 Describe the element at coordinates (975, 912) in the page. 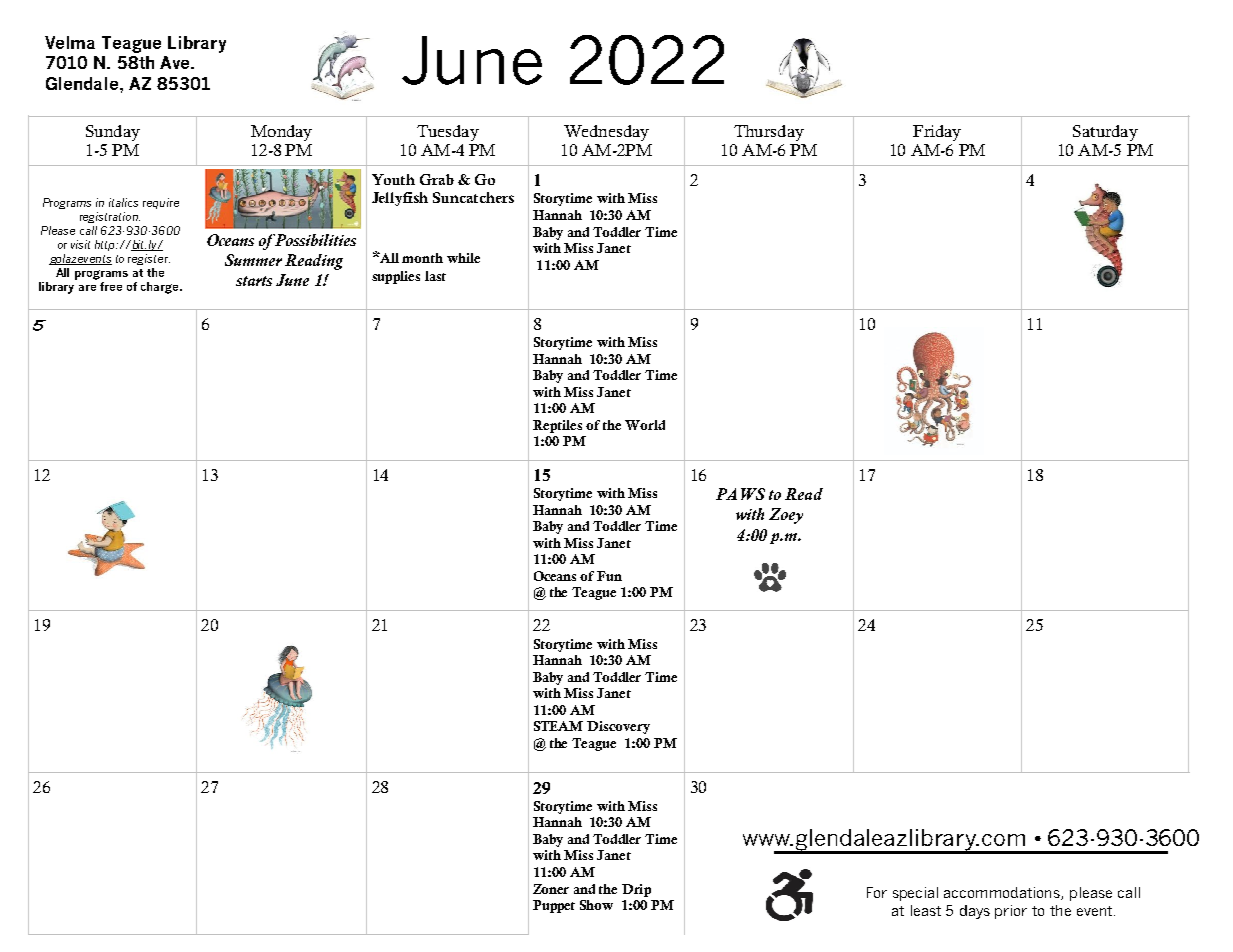

I see `days` at that location.
